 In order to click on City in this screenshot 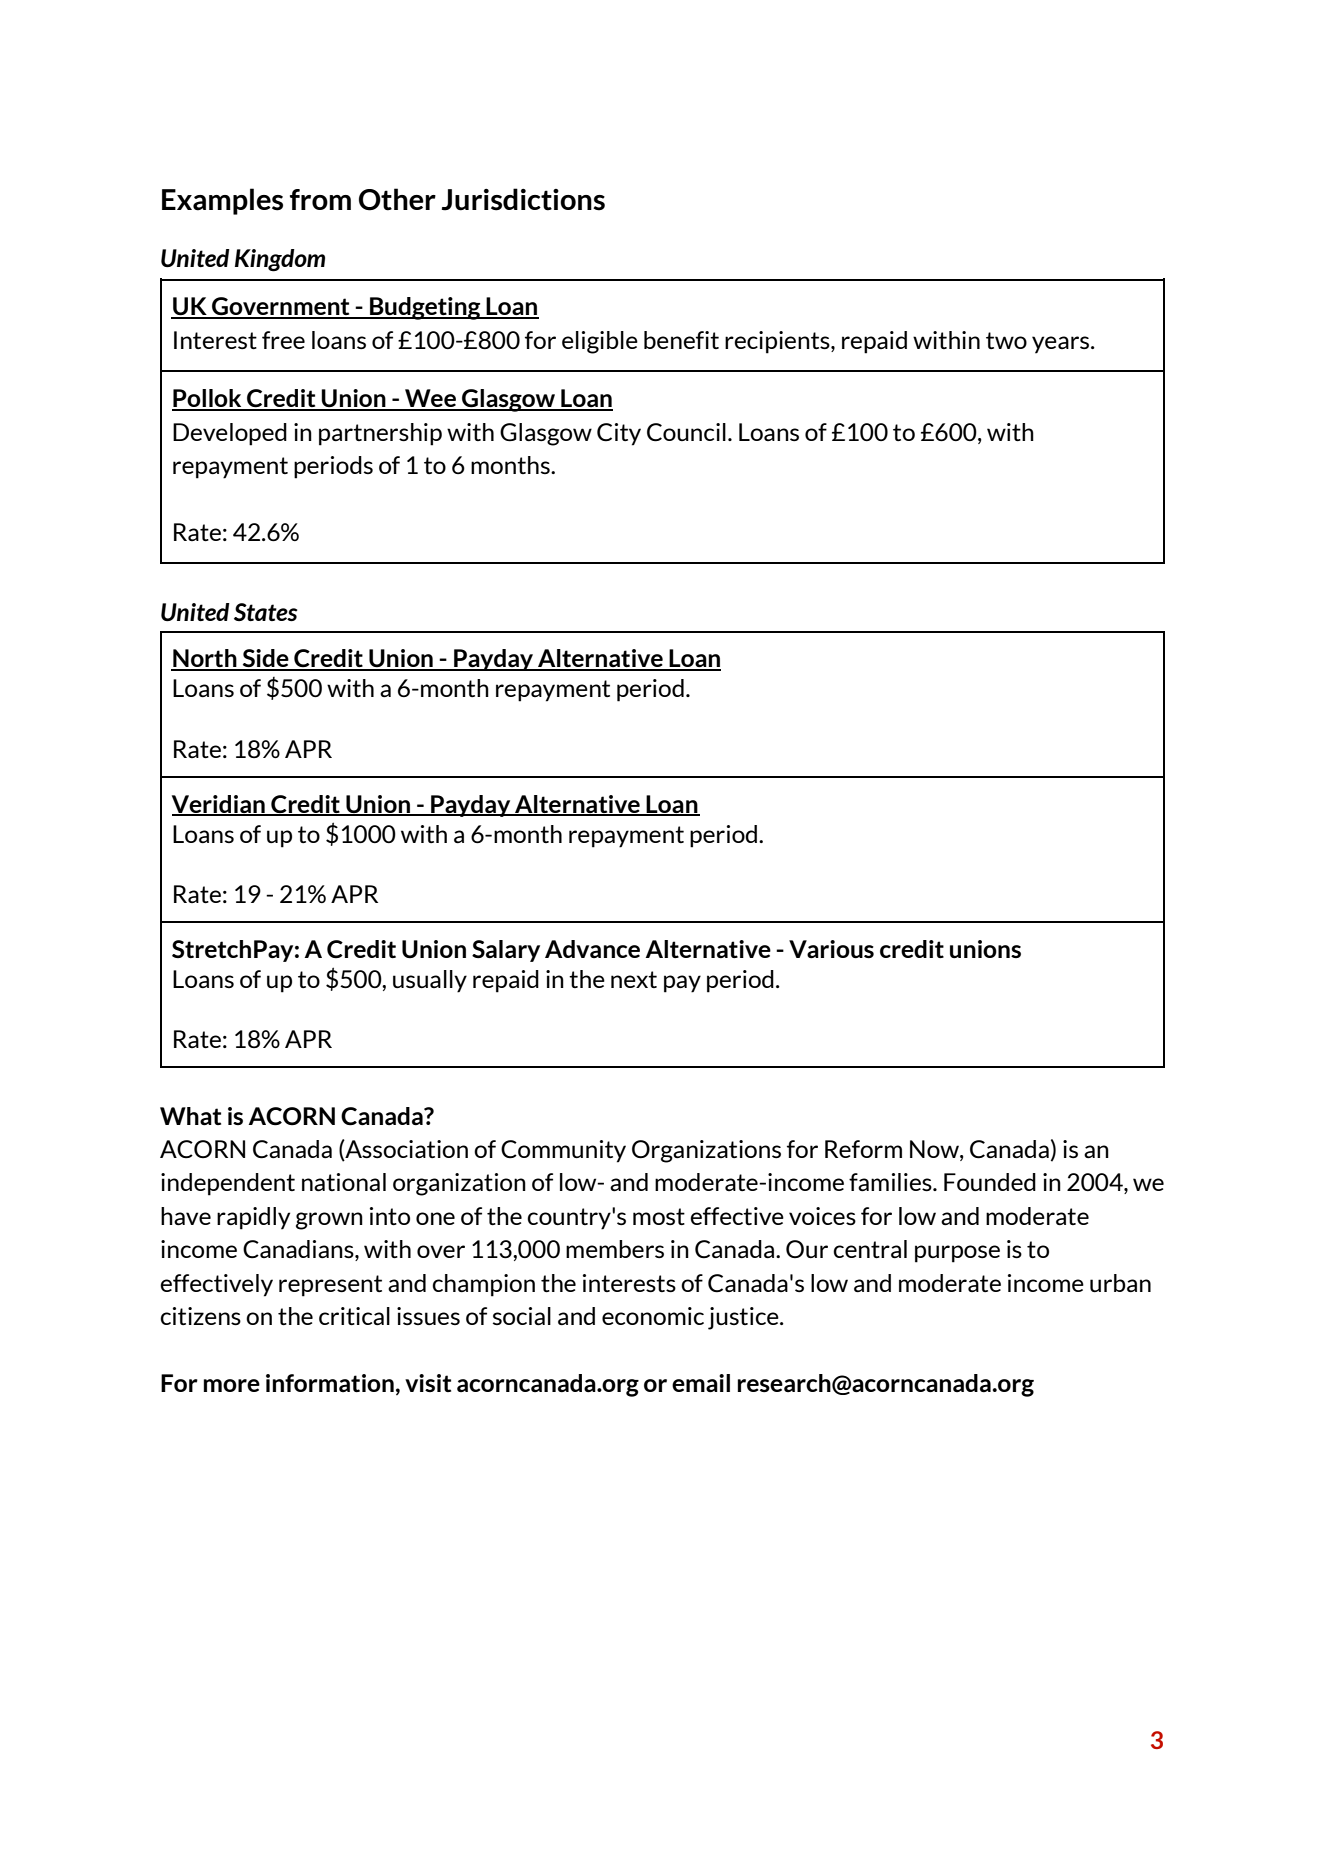, I will do `click(619, 434)`.
